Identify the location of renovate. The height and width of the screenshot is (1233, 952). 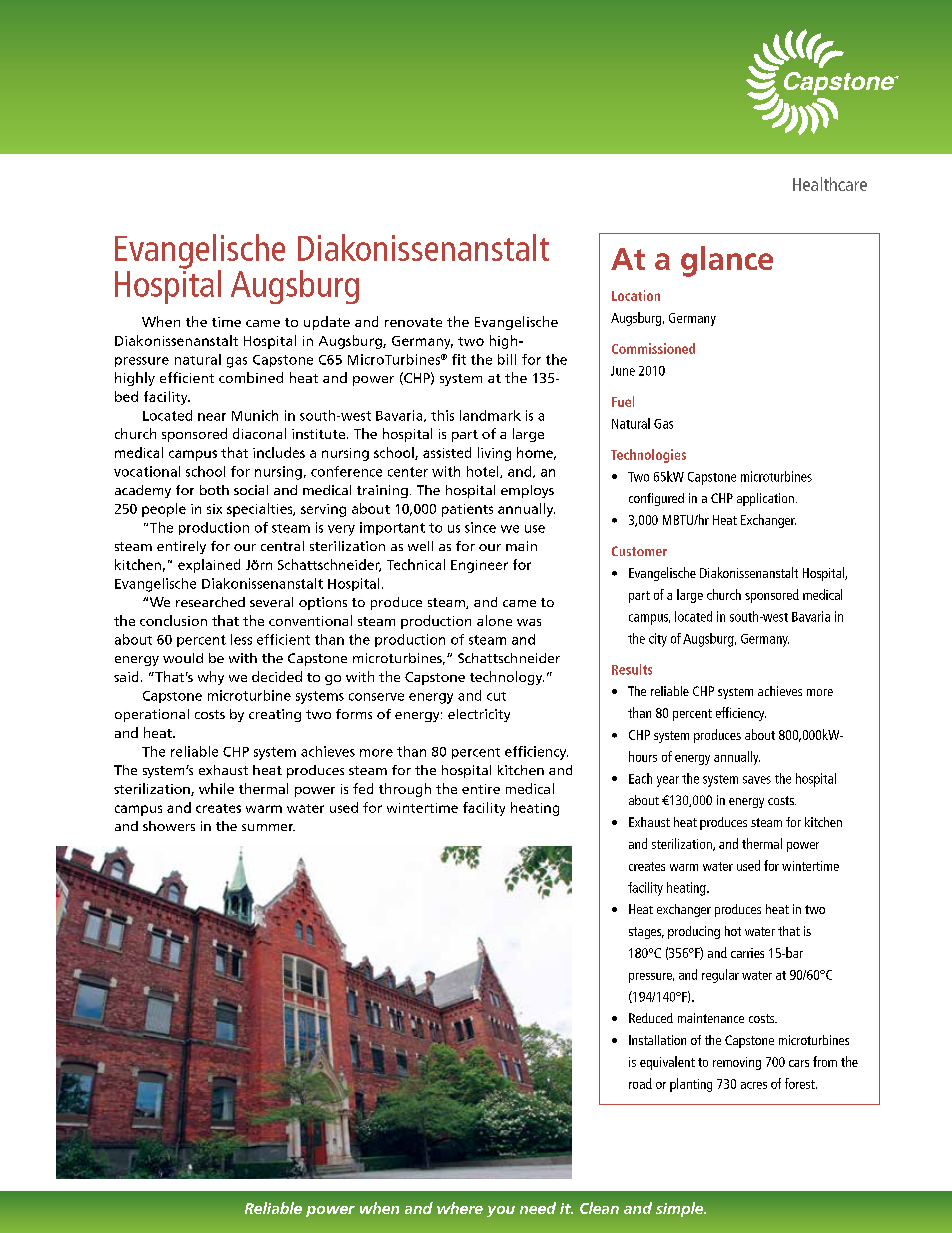
(413, 322).
